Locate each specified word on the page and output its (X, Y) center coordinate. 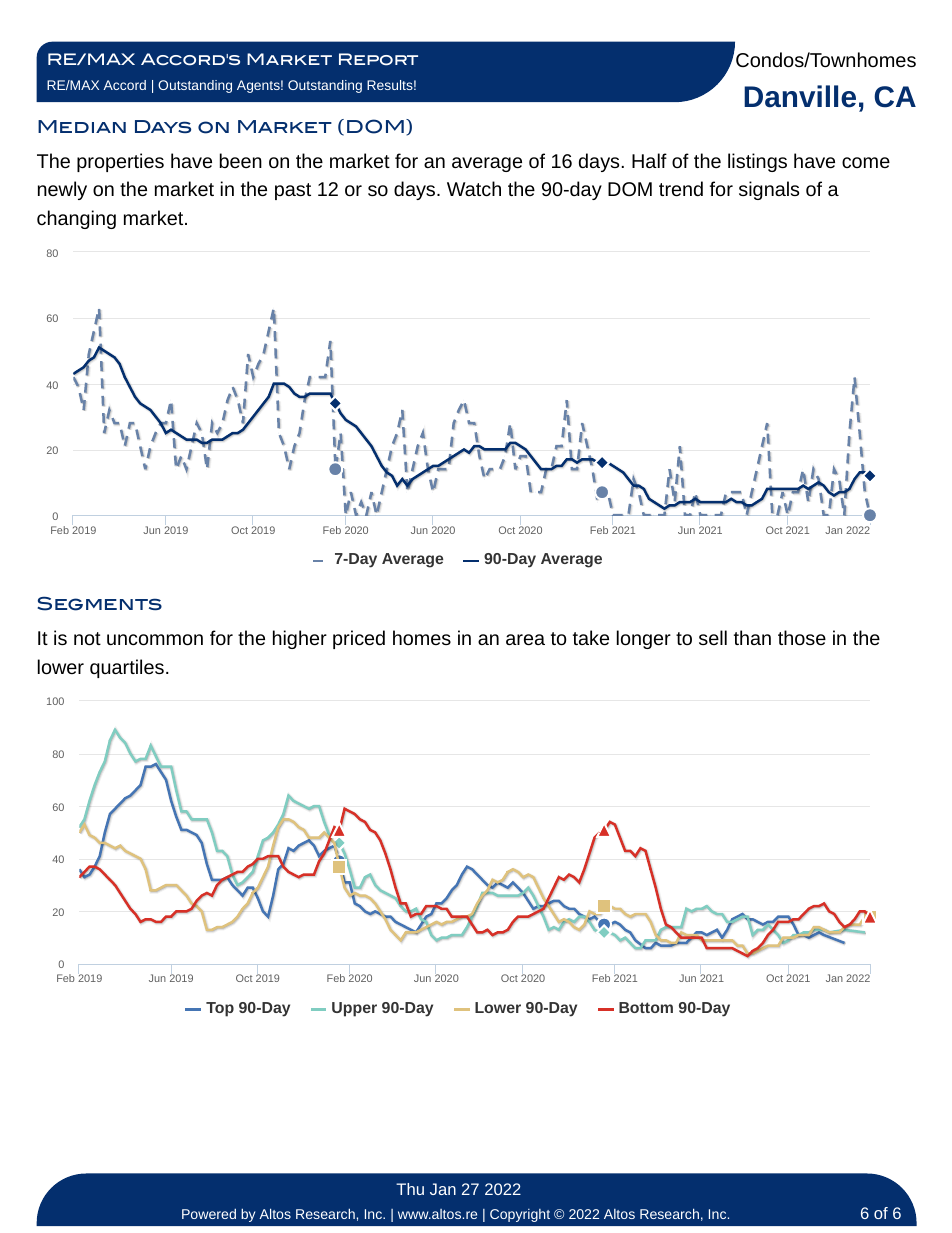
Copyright (520, 1215)
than (752, 637)
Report (378, 59)
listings (757, 162)
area (525, 639)
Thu (410, 1189)
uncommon (155, 639)
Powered (209, 1213)
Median (82, 126)
